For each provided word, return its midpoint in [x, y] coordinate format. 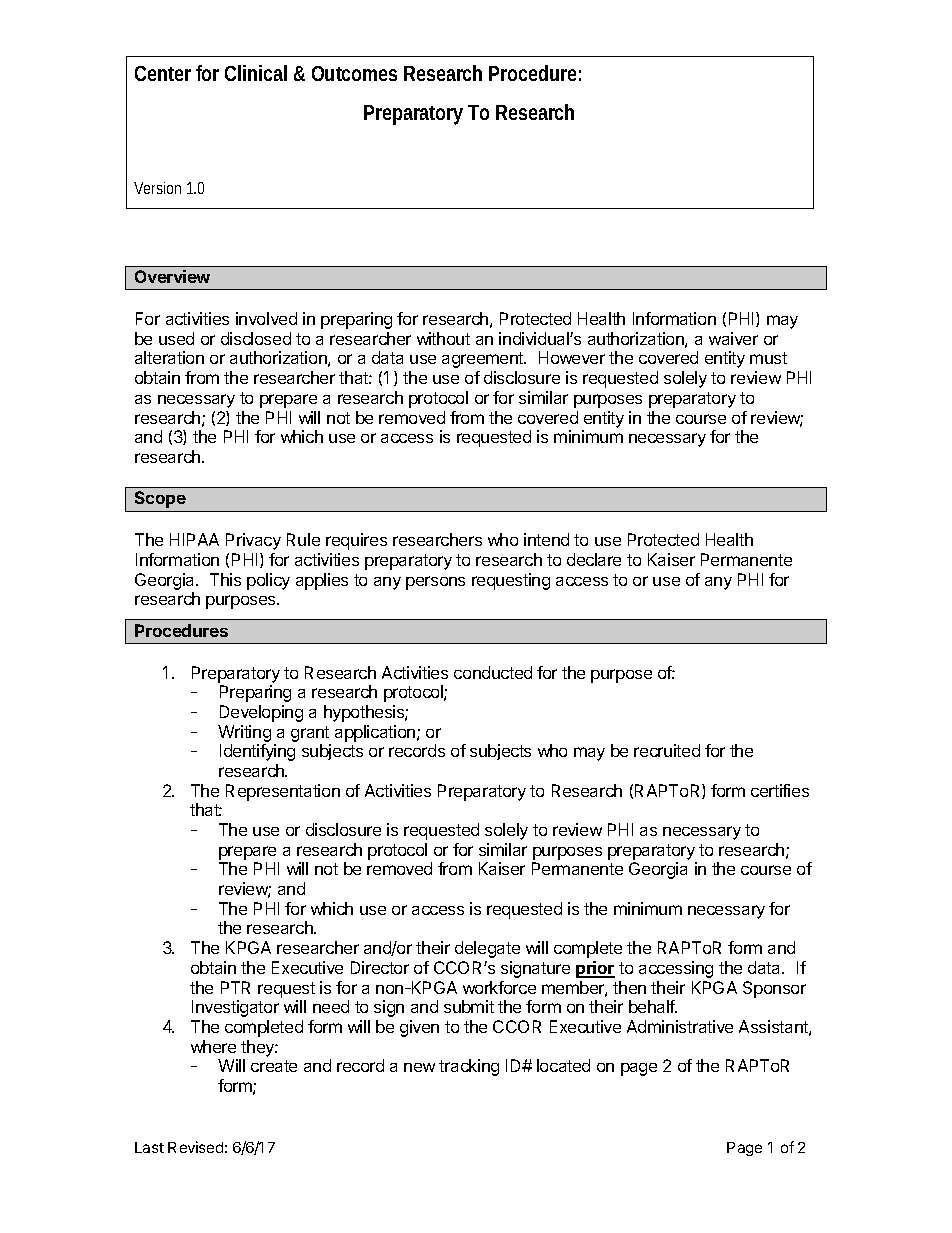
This [225, 579]
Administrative [680, 1026]
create [274, 1066]
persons [435, 583]
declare [594, 559]
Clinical [256, 73]
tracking [469, 1067]
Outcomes [354, 73]
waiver [733, 338]
